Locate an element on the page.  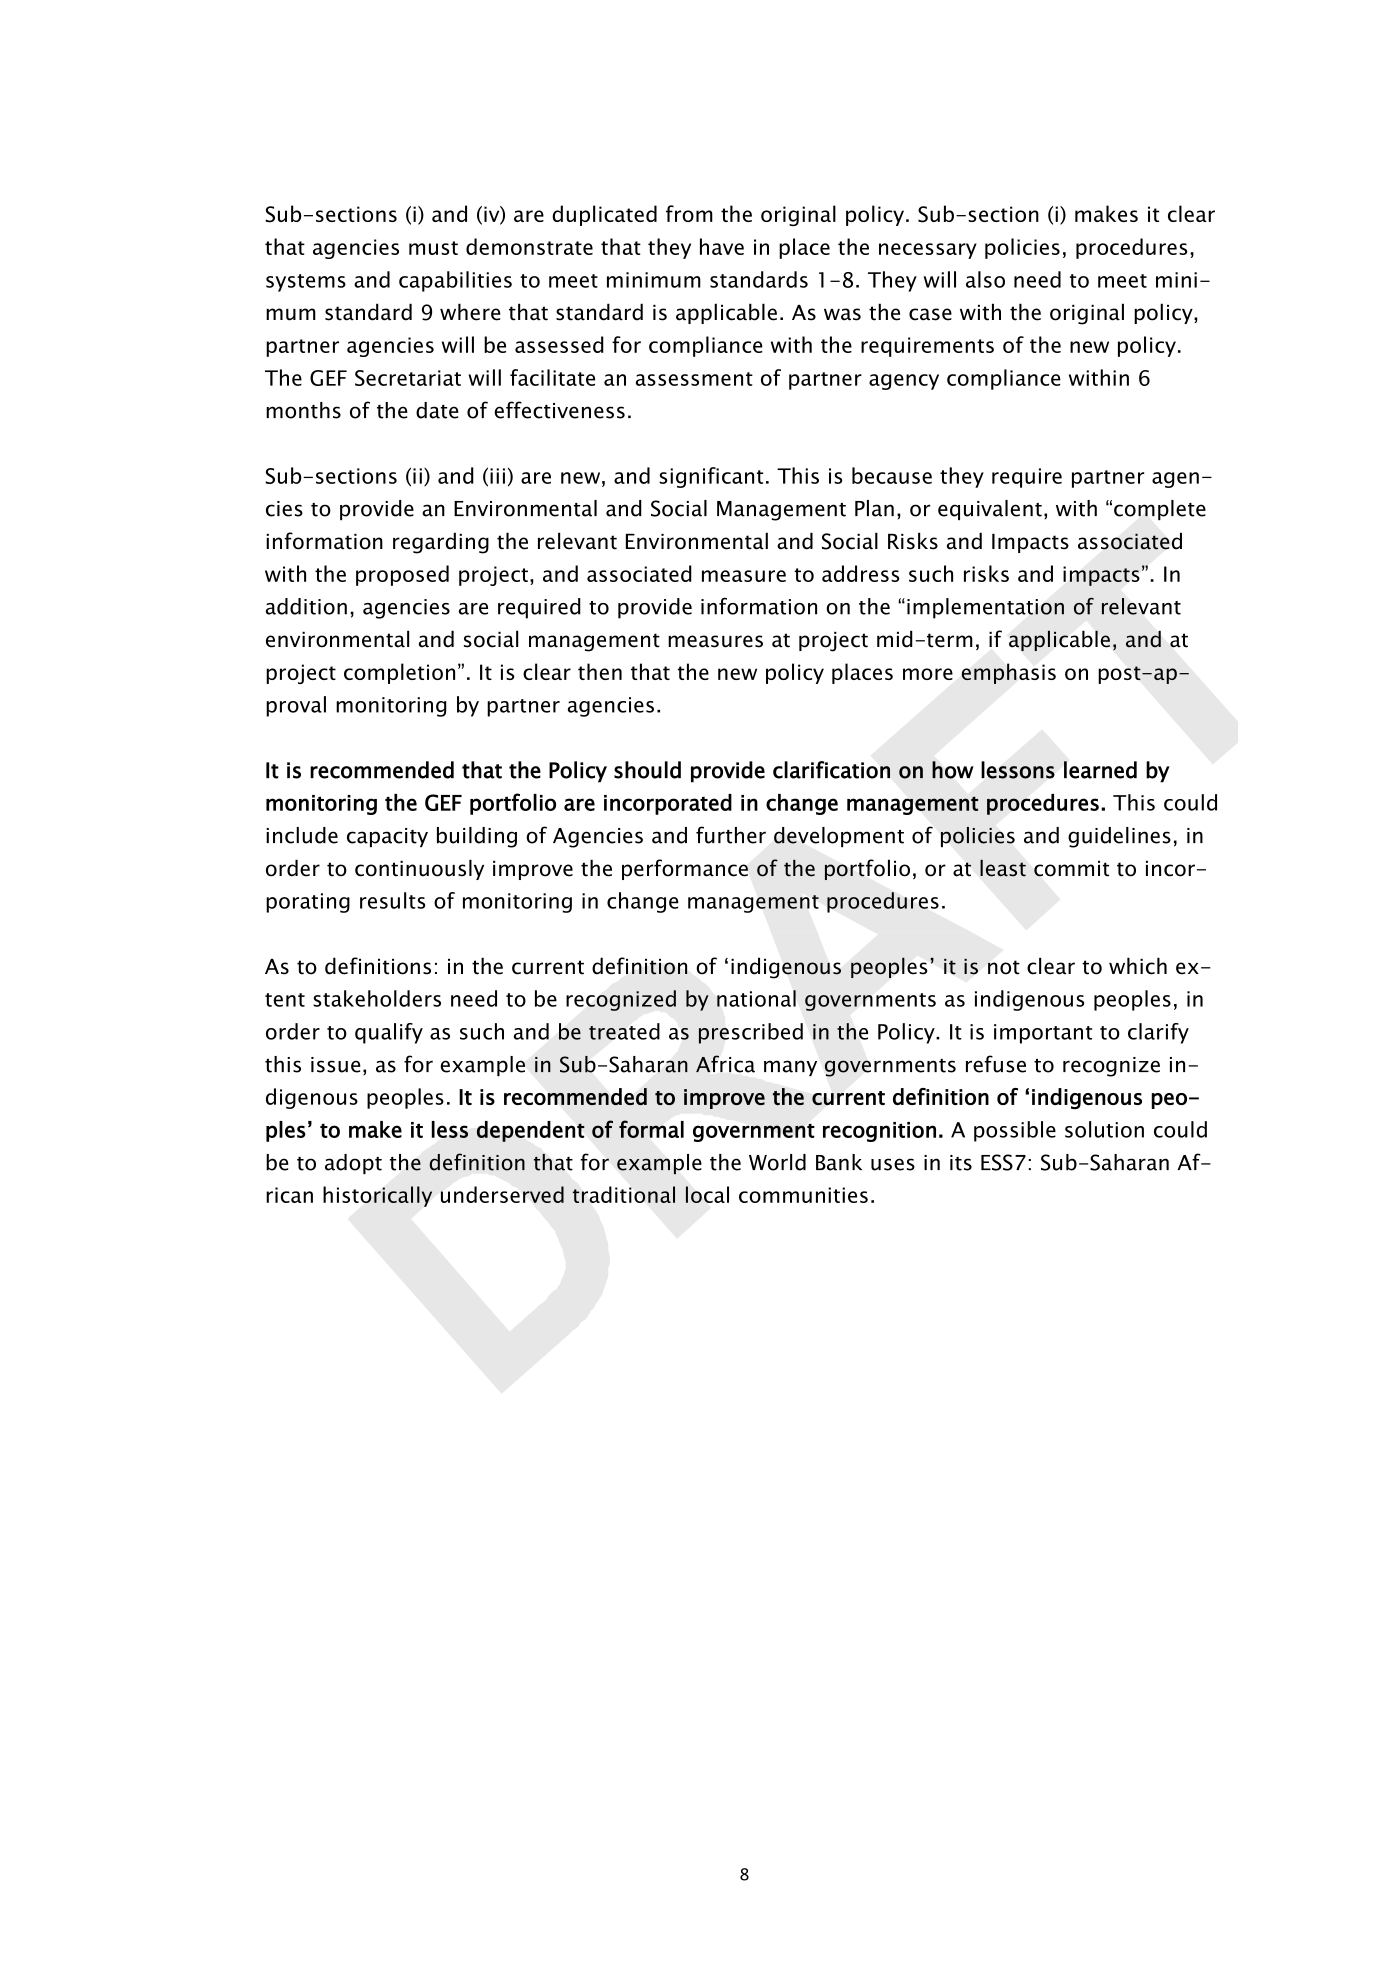
must is located at coordinates (433, 248).
